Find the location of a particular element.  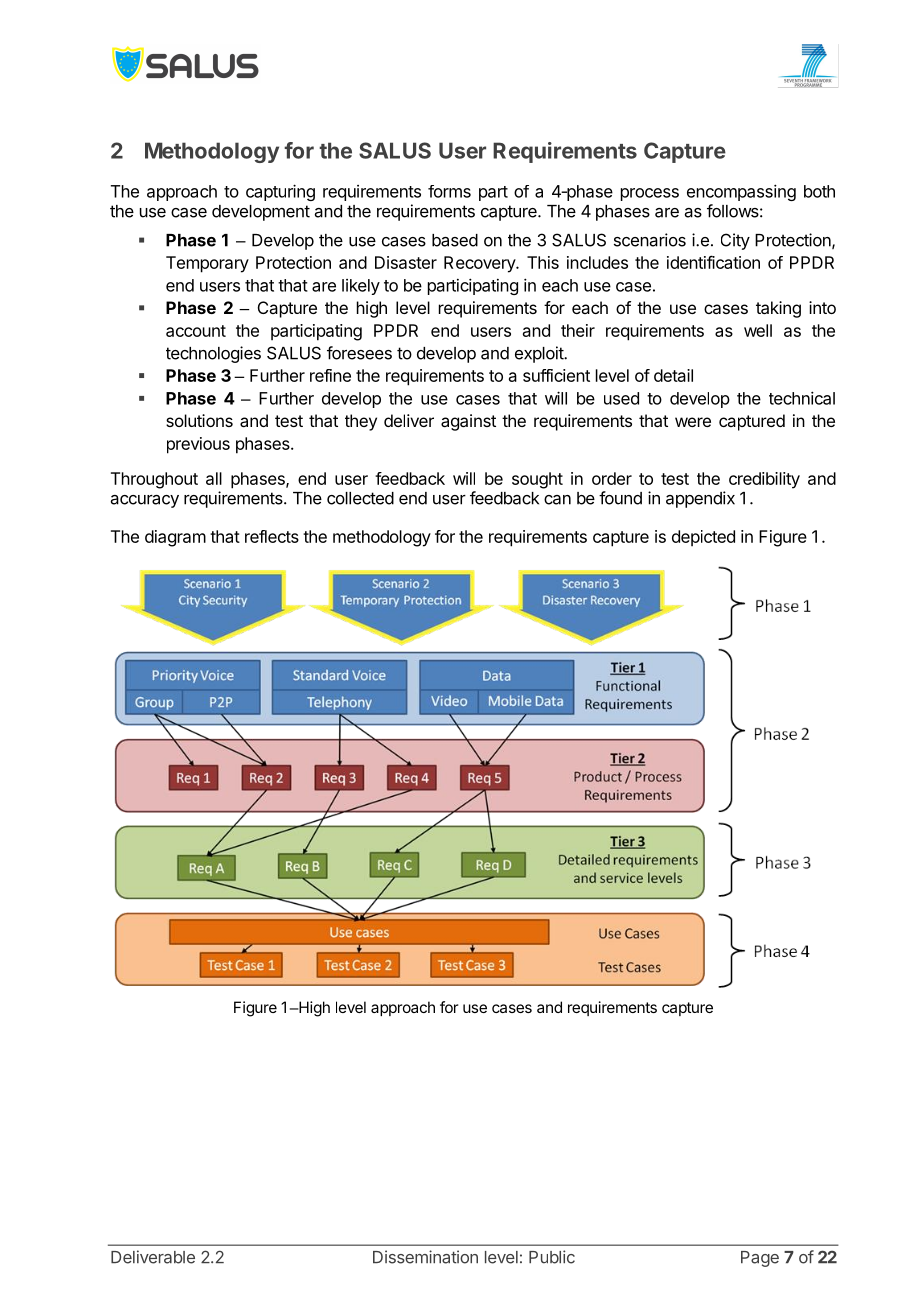

City is located at coordinates (735, 241).
